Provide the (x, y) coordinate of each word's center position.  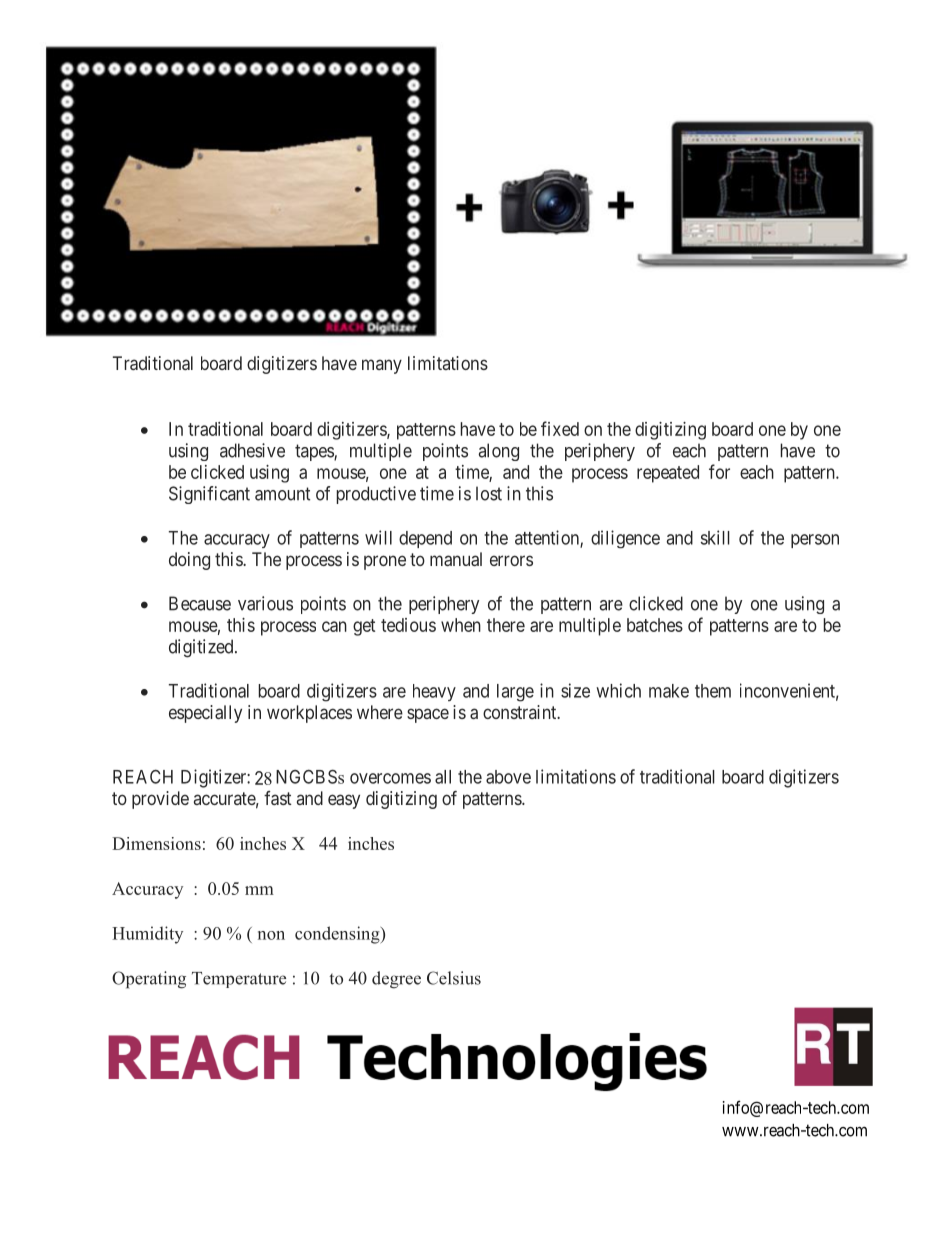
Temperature (239, 980)
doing (189, 561)
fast (278, 798)
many (382, 366)
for (719, 471)
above (508, 777)
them (713, 691)
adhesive (252, 450)
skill (715, 537)
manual (456, 559)
